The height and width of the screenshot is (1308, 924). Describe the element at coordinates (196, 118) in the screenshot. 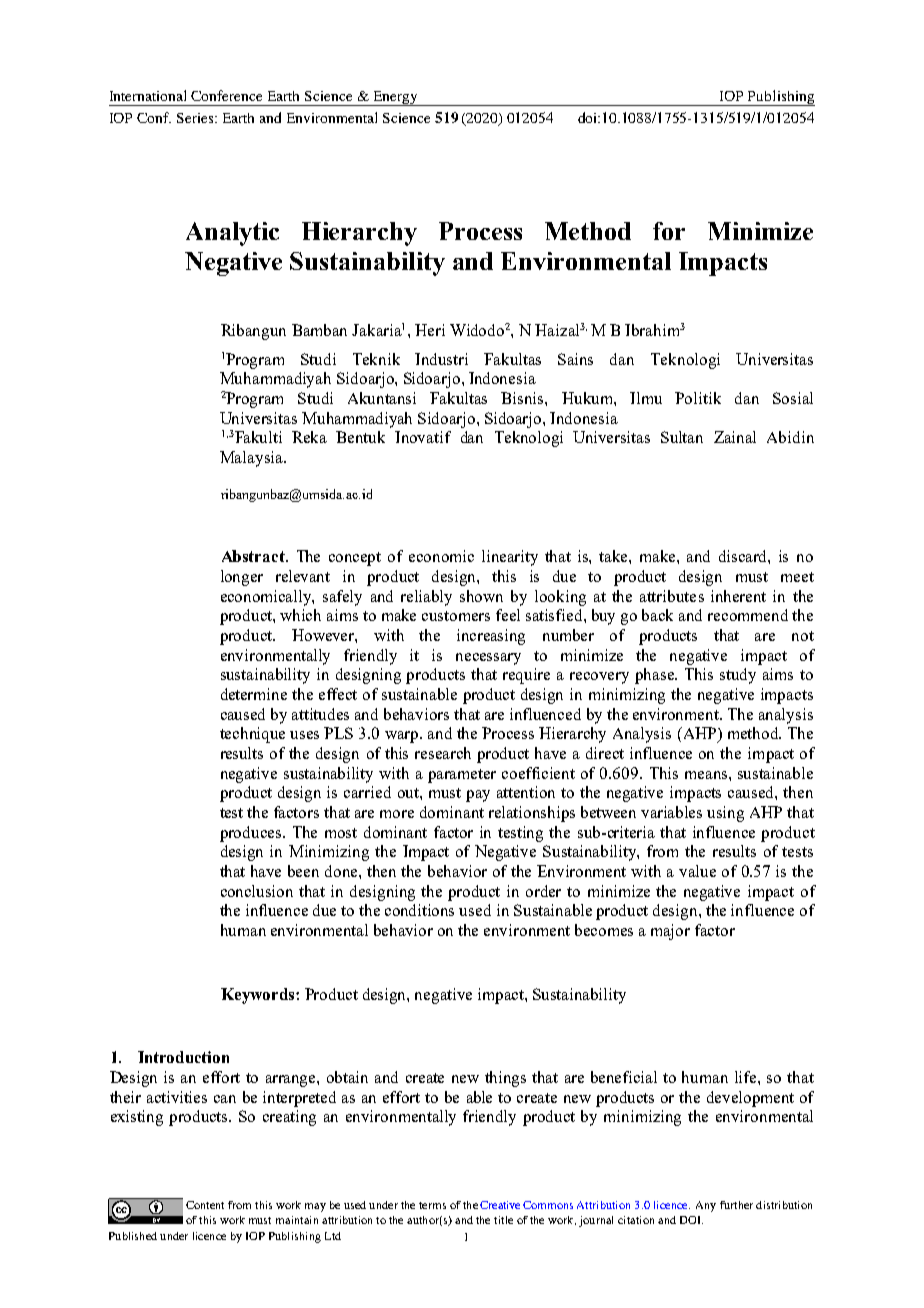

I see `Series` at that location.
